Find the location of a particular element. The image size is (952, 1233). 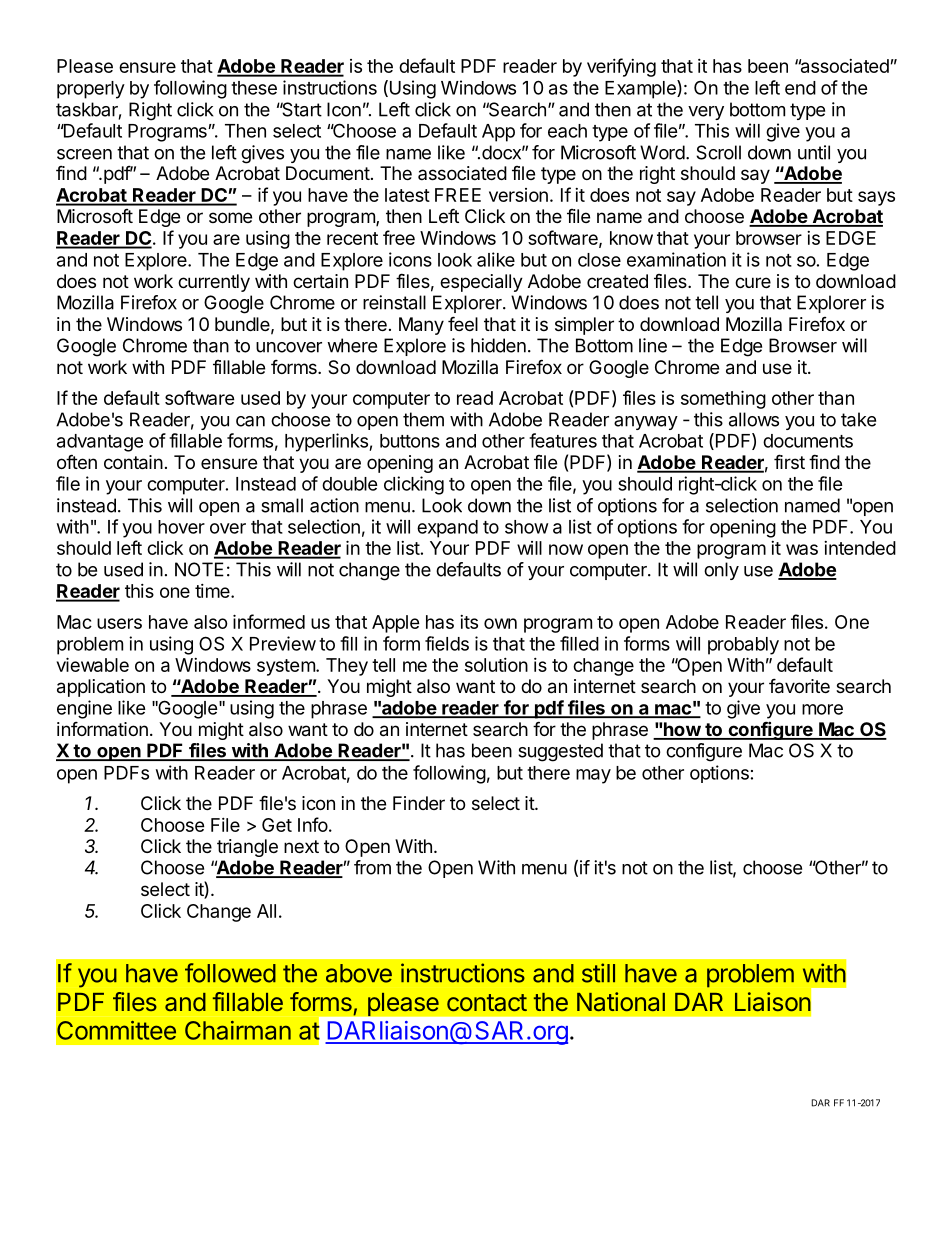

NOTE is located at coordinates (199, 569).
